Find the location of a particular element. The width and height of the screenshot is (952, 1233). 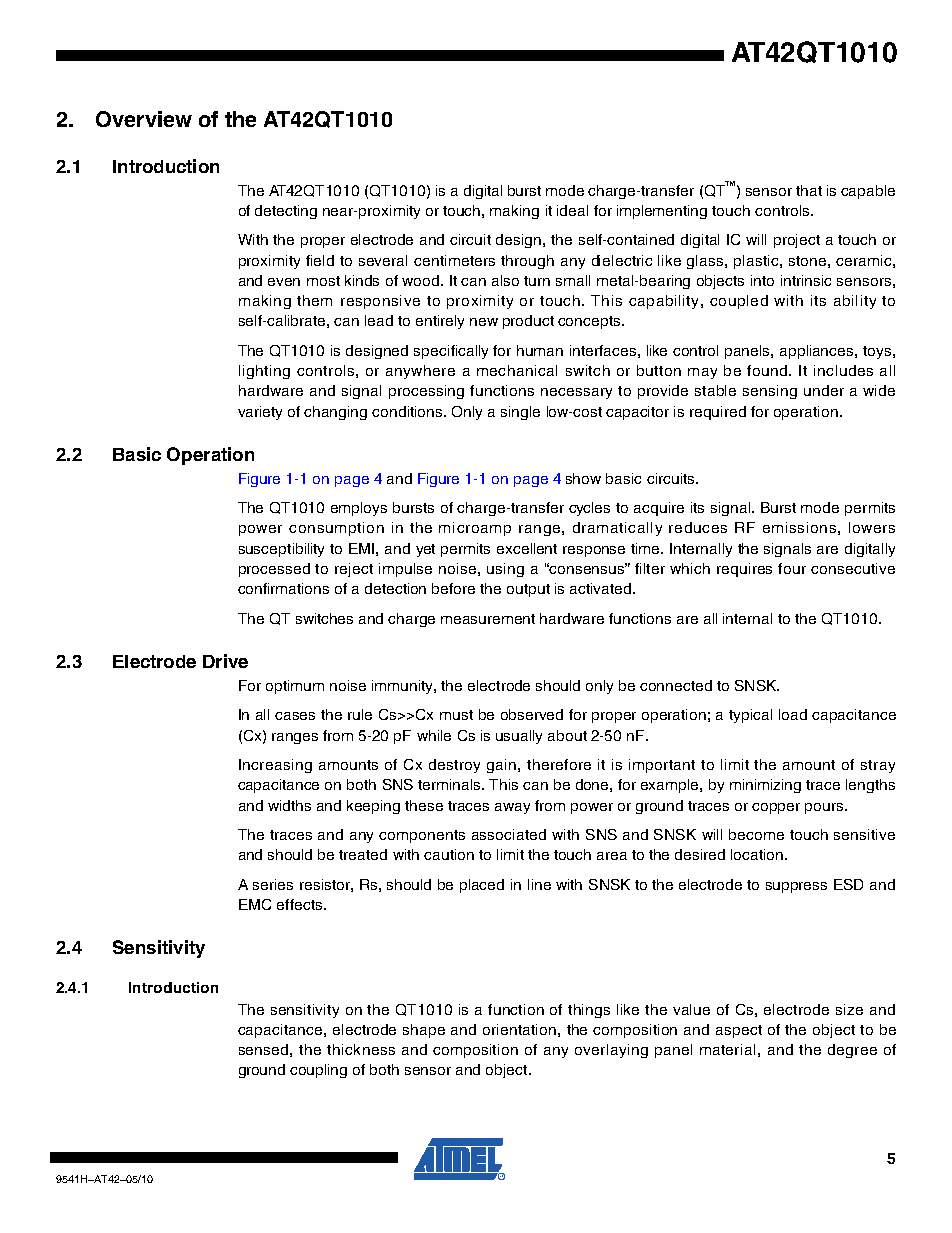

aspect is located at coordinates (739, 1031).
